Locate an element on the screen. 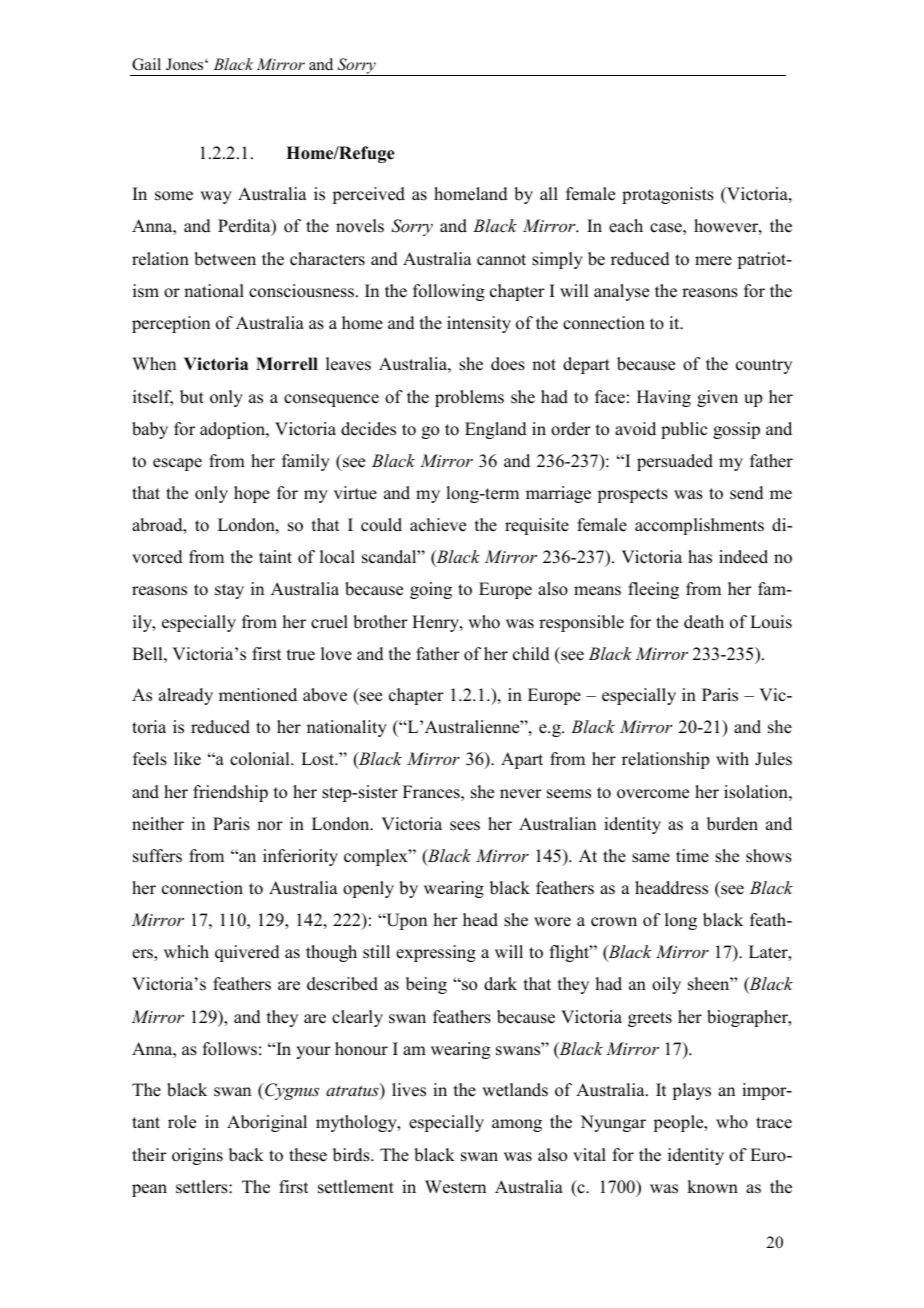 The image size is (924, 1308). origins is located at coordinates (197, 1156).
